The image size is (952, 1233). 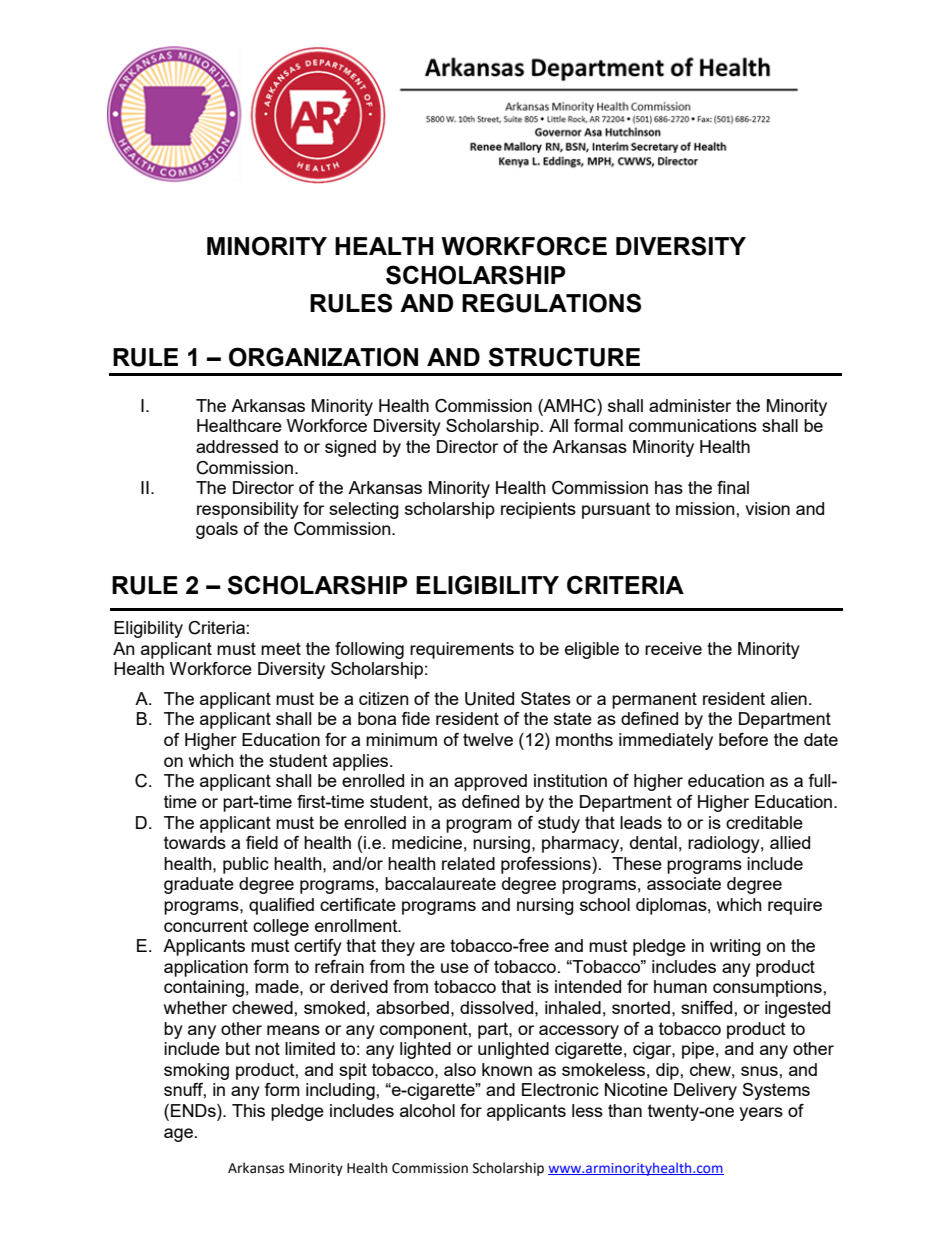 I want to click on This, so click(x=248, y=1110).
